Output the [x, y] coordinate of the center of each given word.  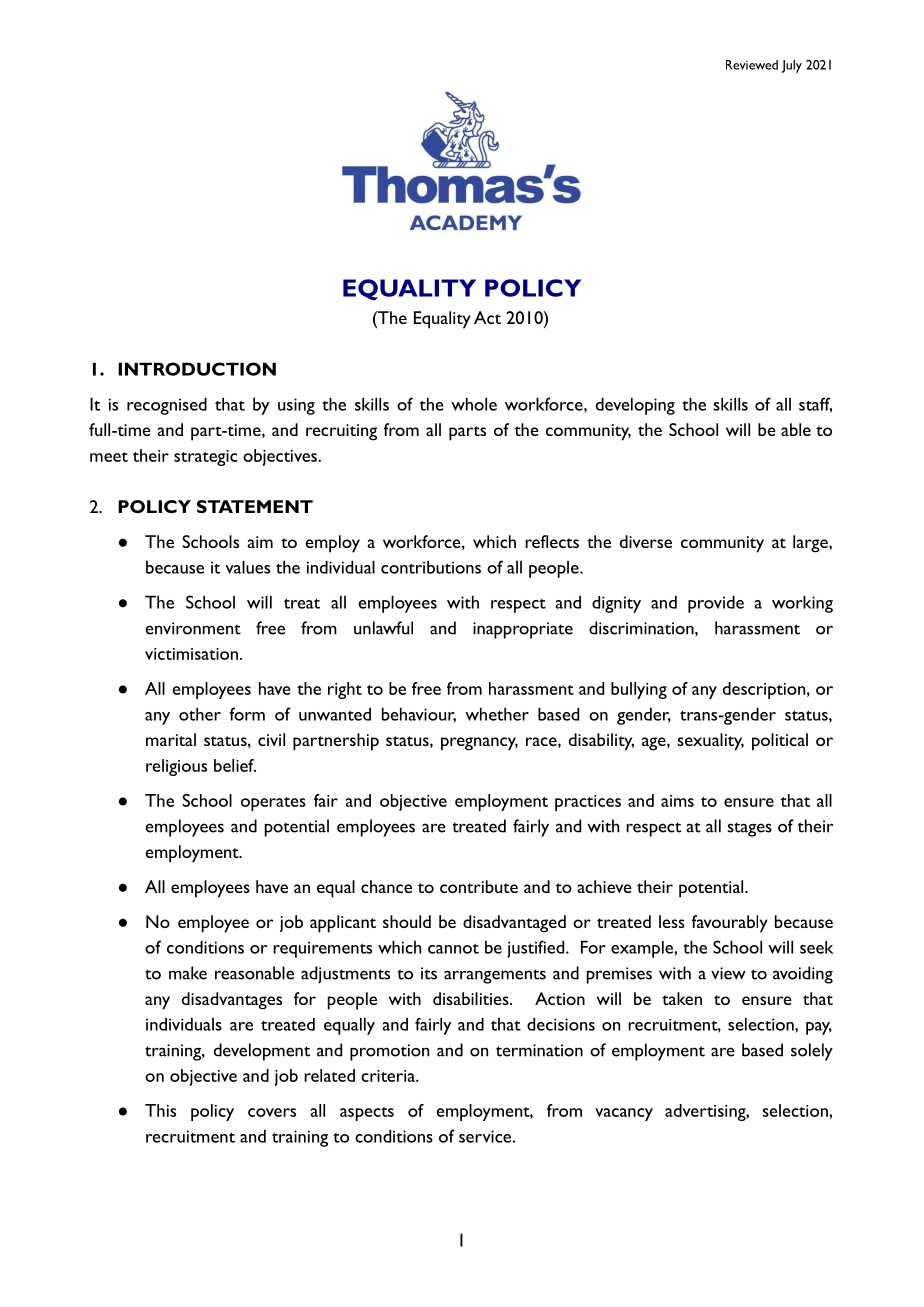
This [160, 1110]
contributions [431, 567]
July [792, 66]
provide [716, 604]
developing [635, 406]
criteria [389, 1076]
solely [812, 1052]
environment [193, 628]
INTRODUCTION [197, 369]
